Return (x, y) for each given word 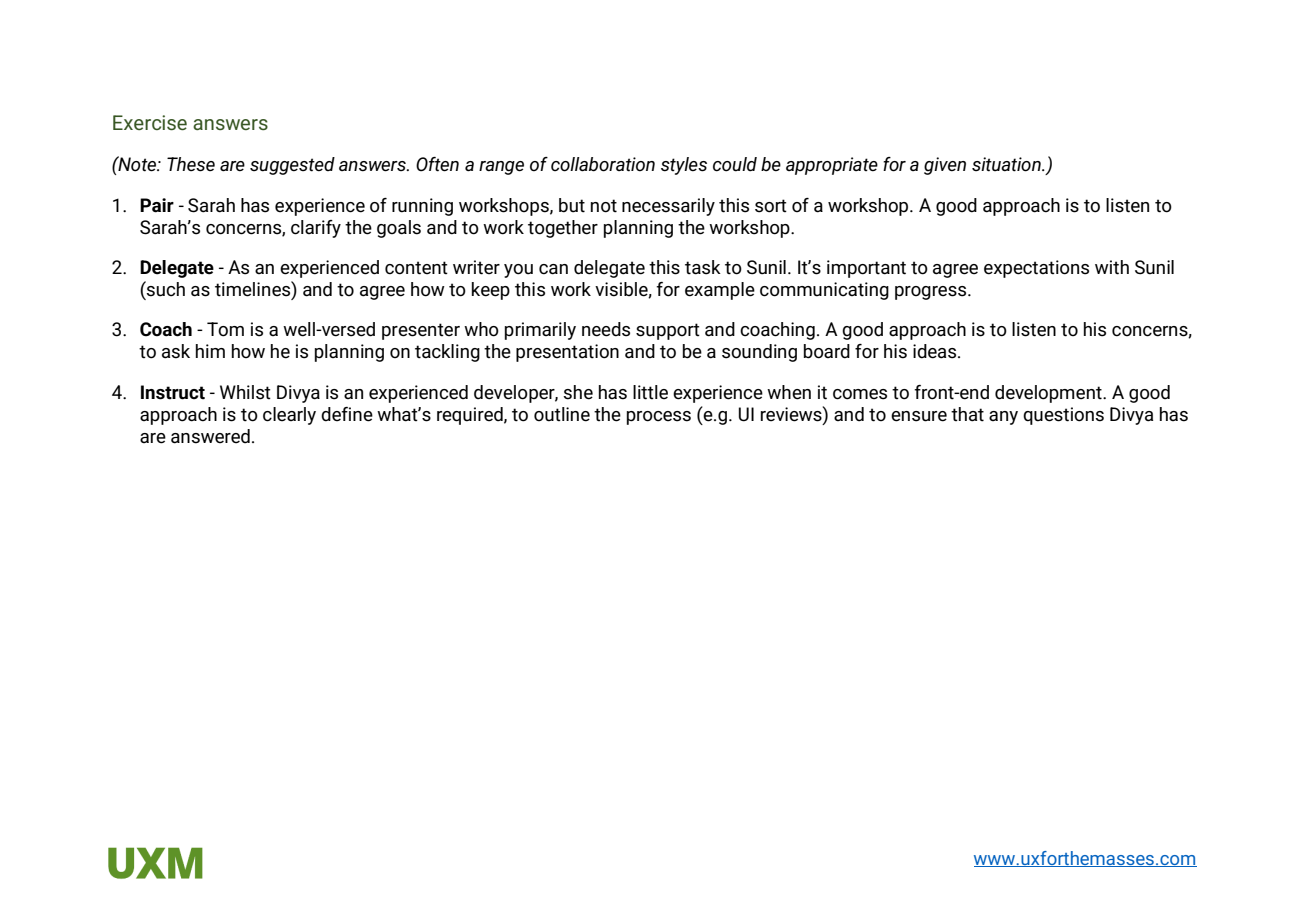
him (210, 351)
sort (771, 206)
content (416, 268)
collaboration (603, 164)
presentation (567, 353)
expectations (1036, 269)
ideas (936, 351)
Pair (157, 205)
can (553, 269)
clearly (289, 416)
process (659, 418)
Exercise (150, 123)
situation (1007, 164)
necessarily (668, 207)
